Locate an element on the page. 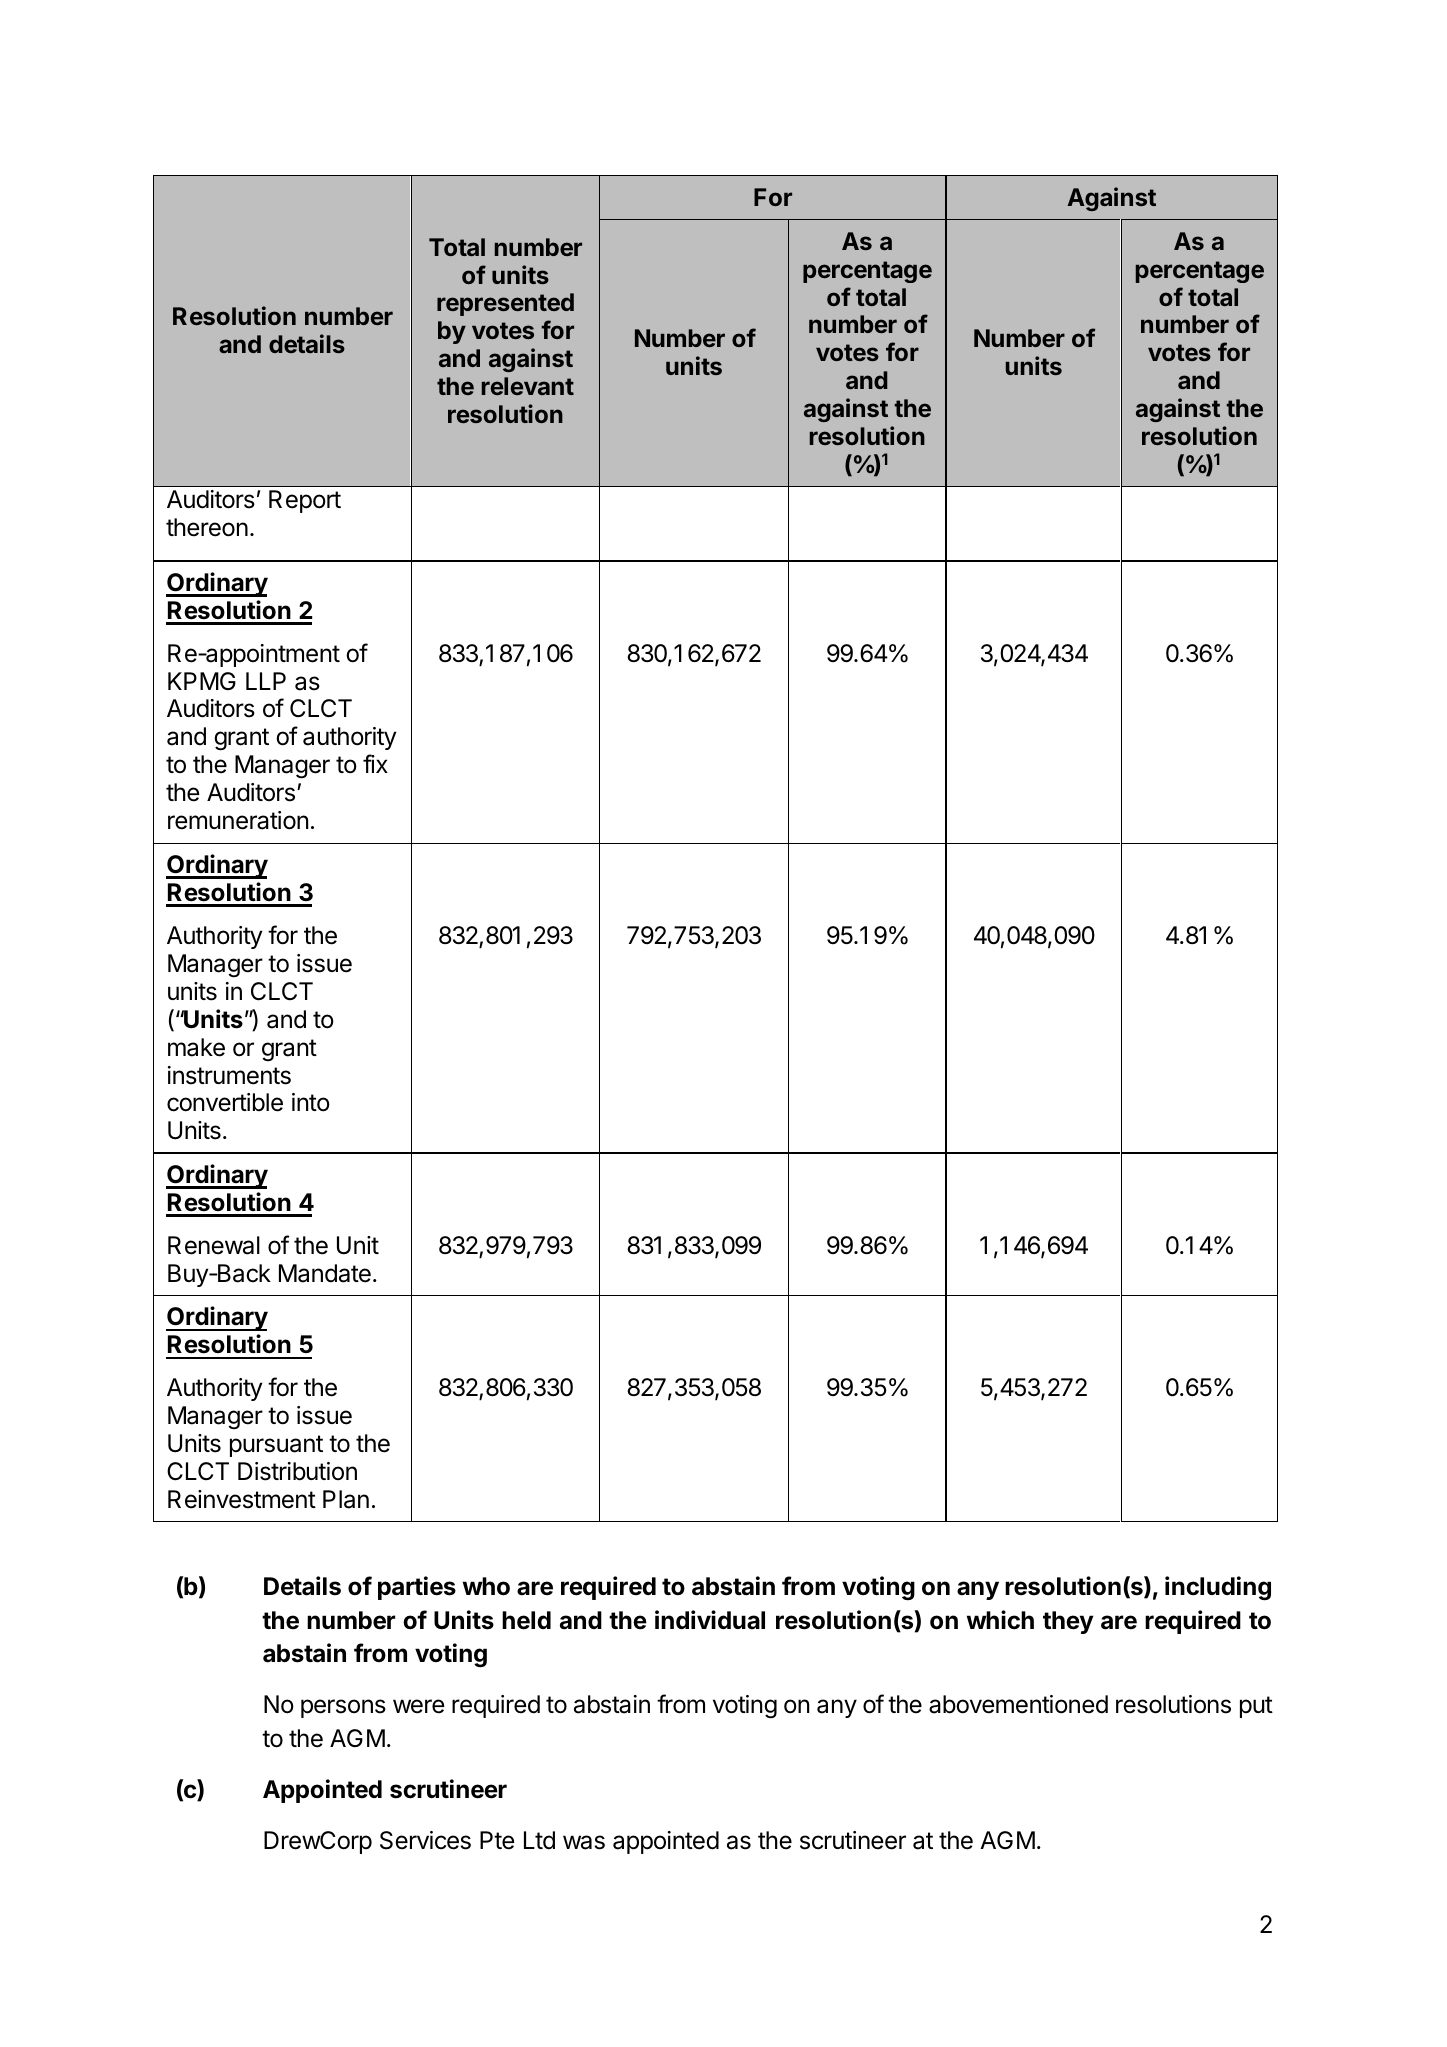 Image resolution: width=1447 pixels, height=2047 pixels. Report is located at coordinates (305, 501).
